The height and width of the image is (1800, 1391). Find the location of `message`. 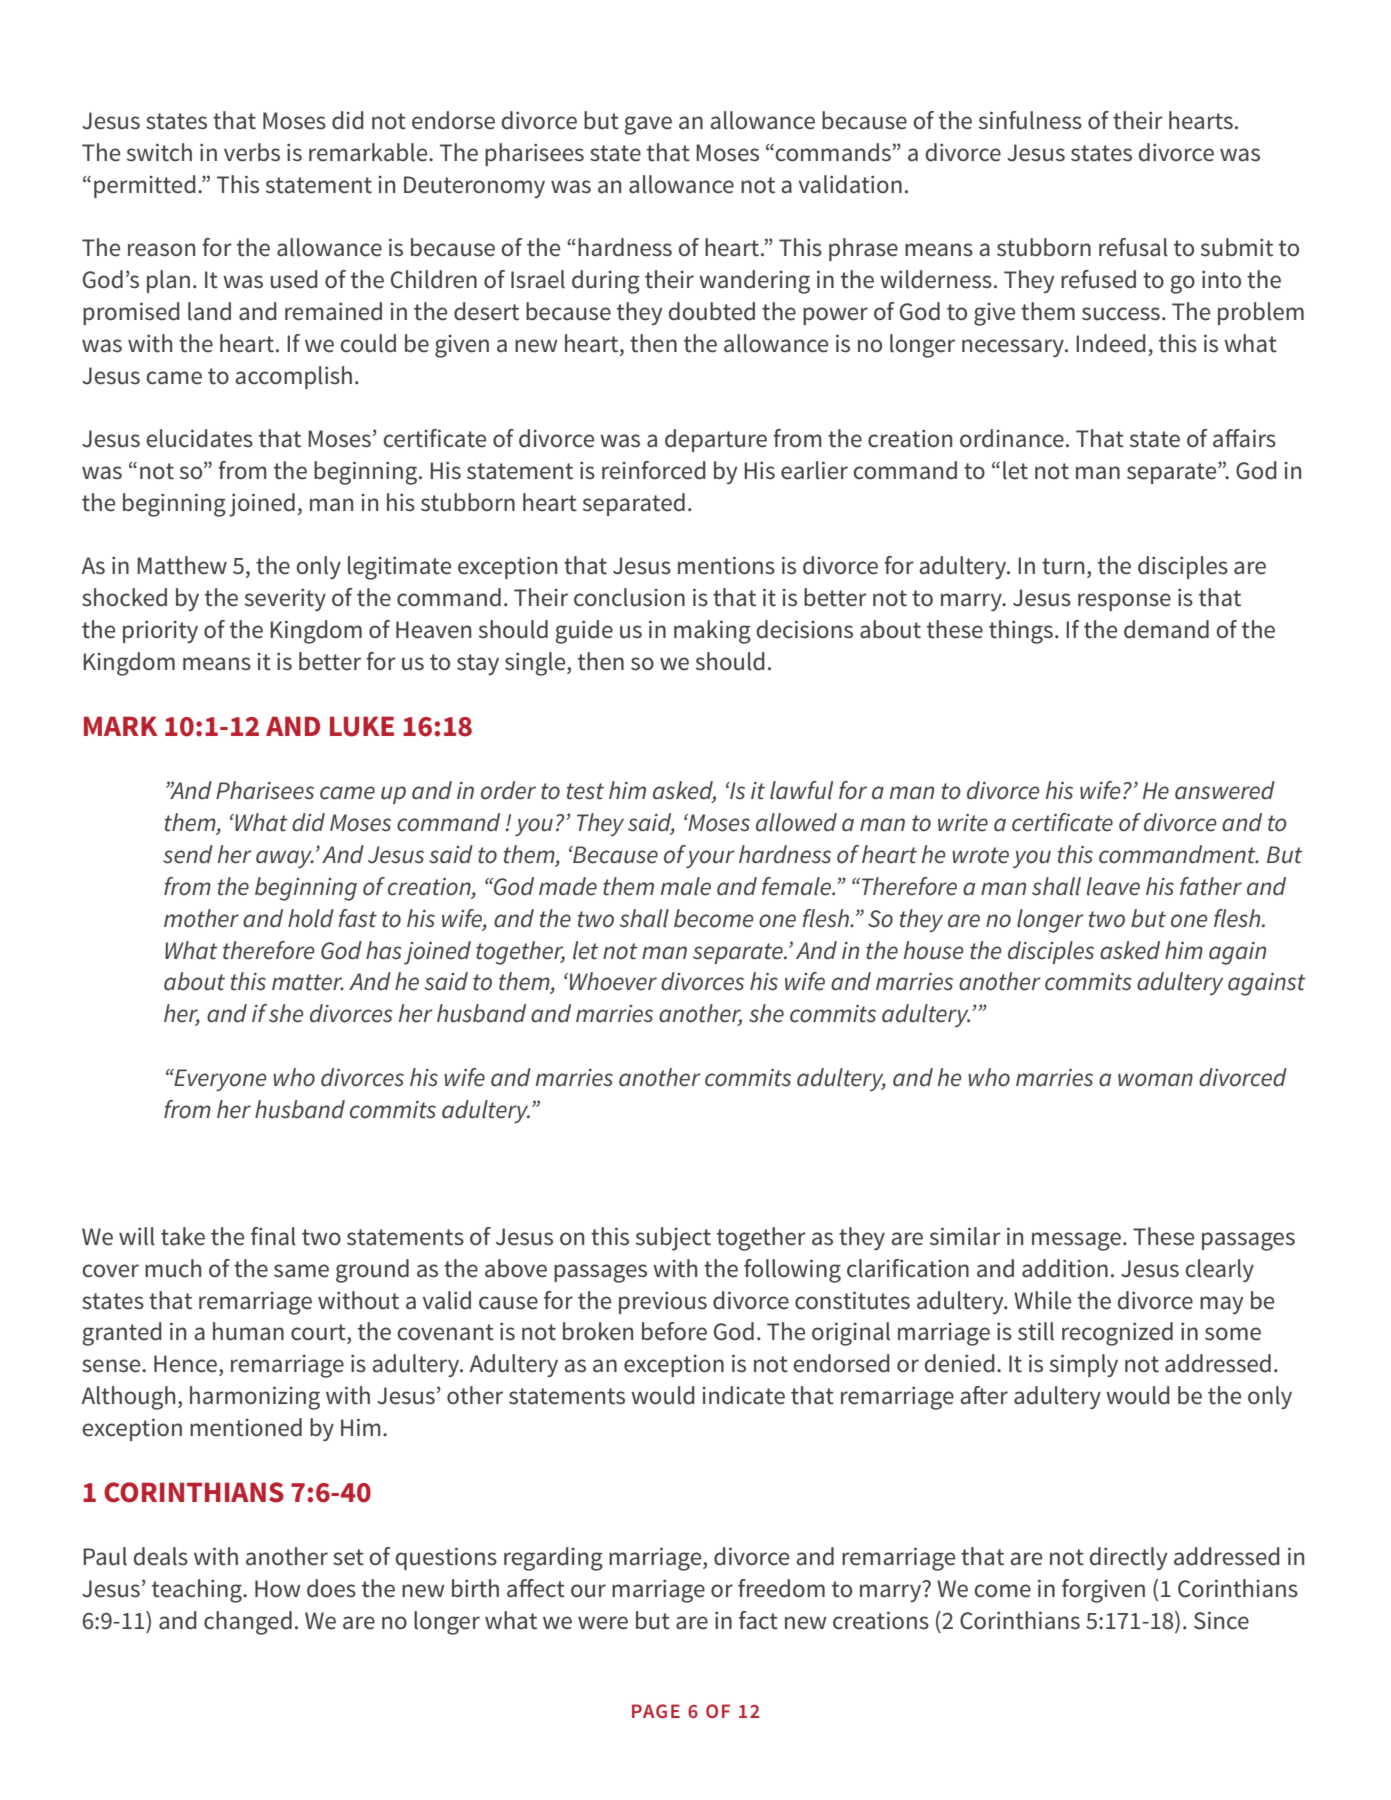

message is located at coordinates (1076, 1241).
